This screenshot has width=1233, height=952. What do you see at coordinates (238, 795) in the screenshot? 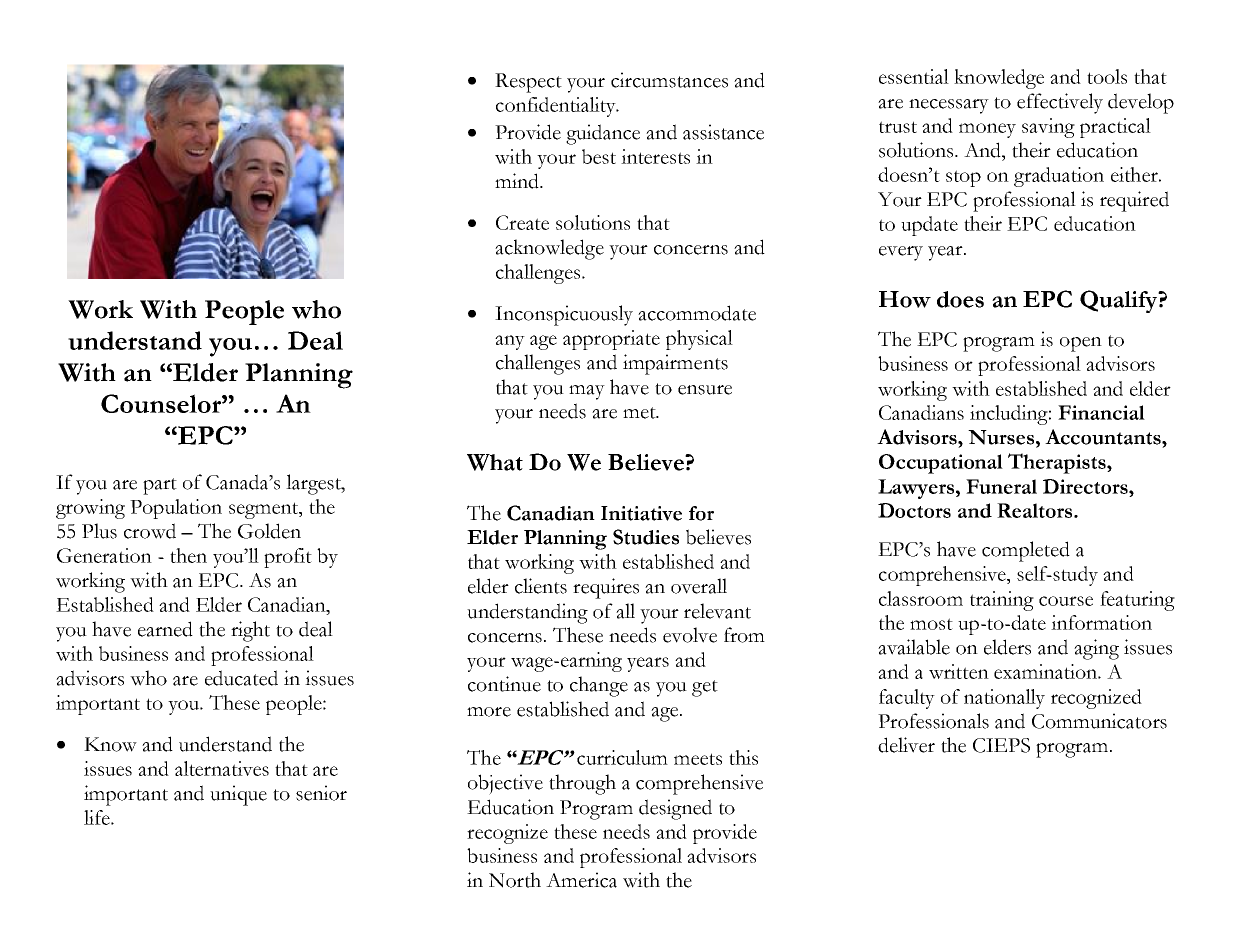
I see `unique` at bounding box center [238, 795].
